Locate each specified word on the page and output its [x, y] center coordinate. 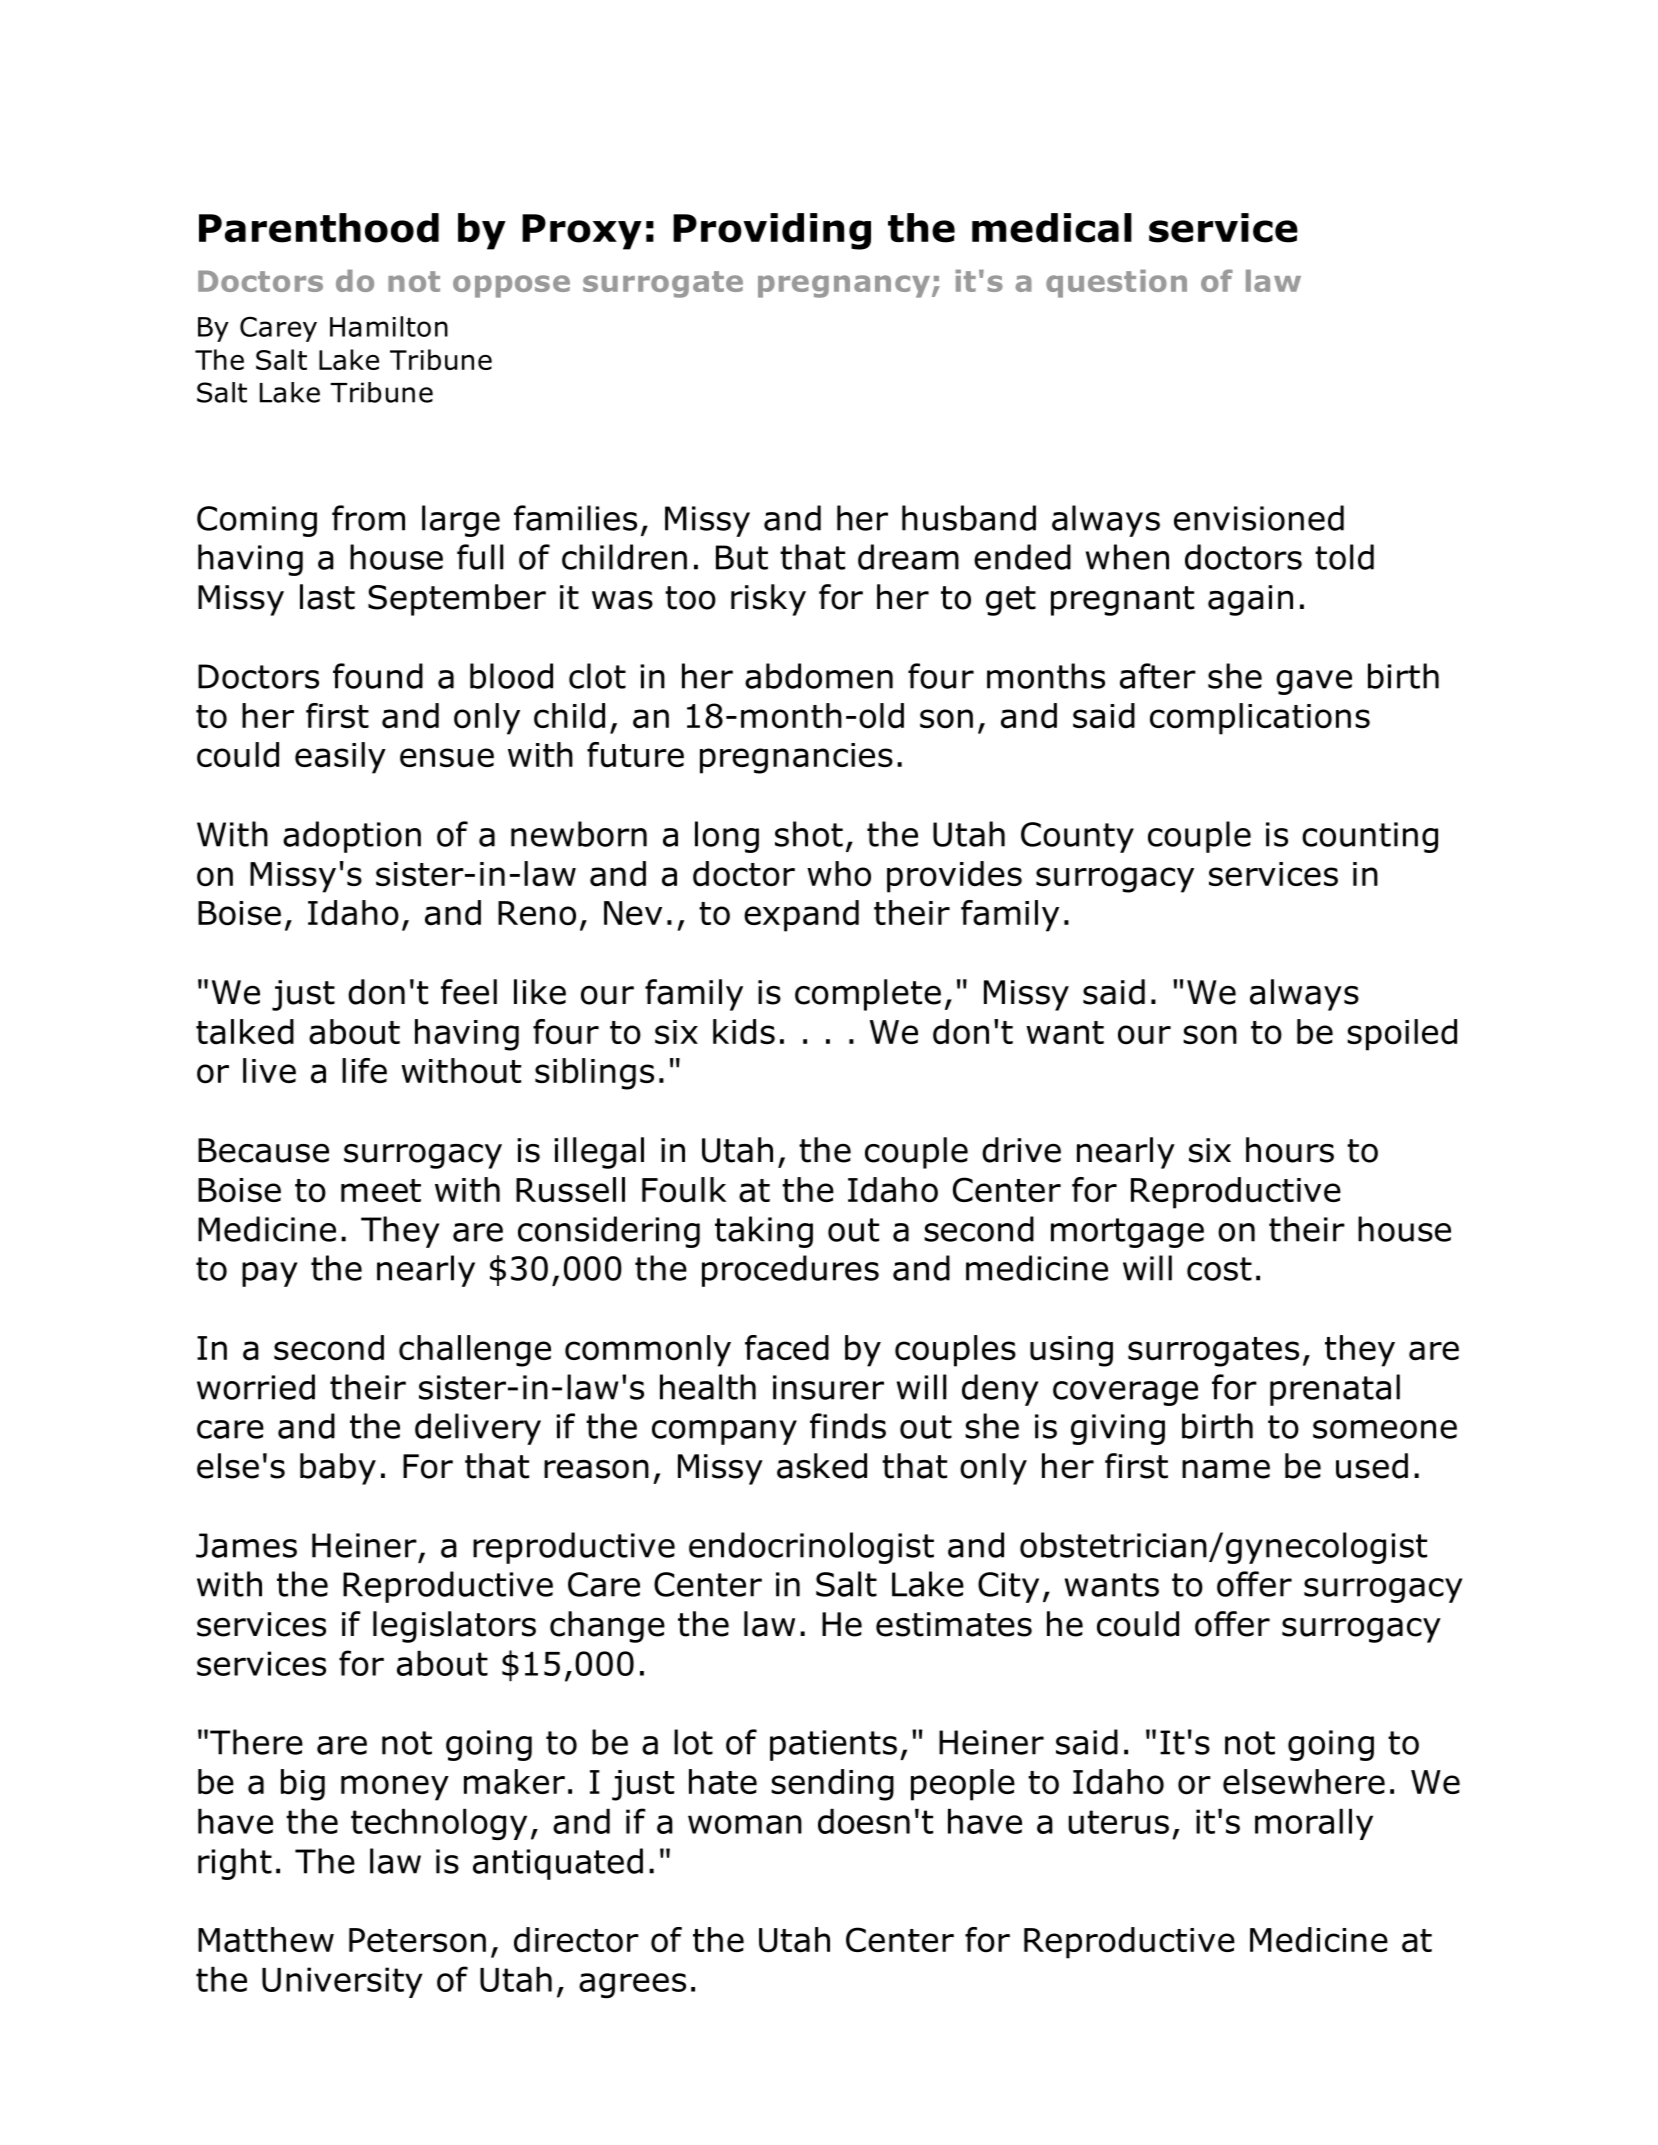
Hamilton [389, 326]
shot [809, 834]
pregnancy [845, 286]
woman [745, 1824]
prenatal [1335, 1390]
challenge [475, 1351]
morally [1314, 1824]
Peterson [417, 1940]
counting [1370, 837]
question [1116, 284]
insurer [828, 1387]
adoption [352, 837]
